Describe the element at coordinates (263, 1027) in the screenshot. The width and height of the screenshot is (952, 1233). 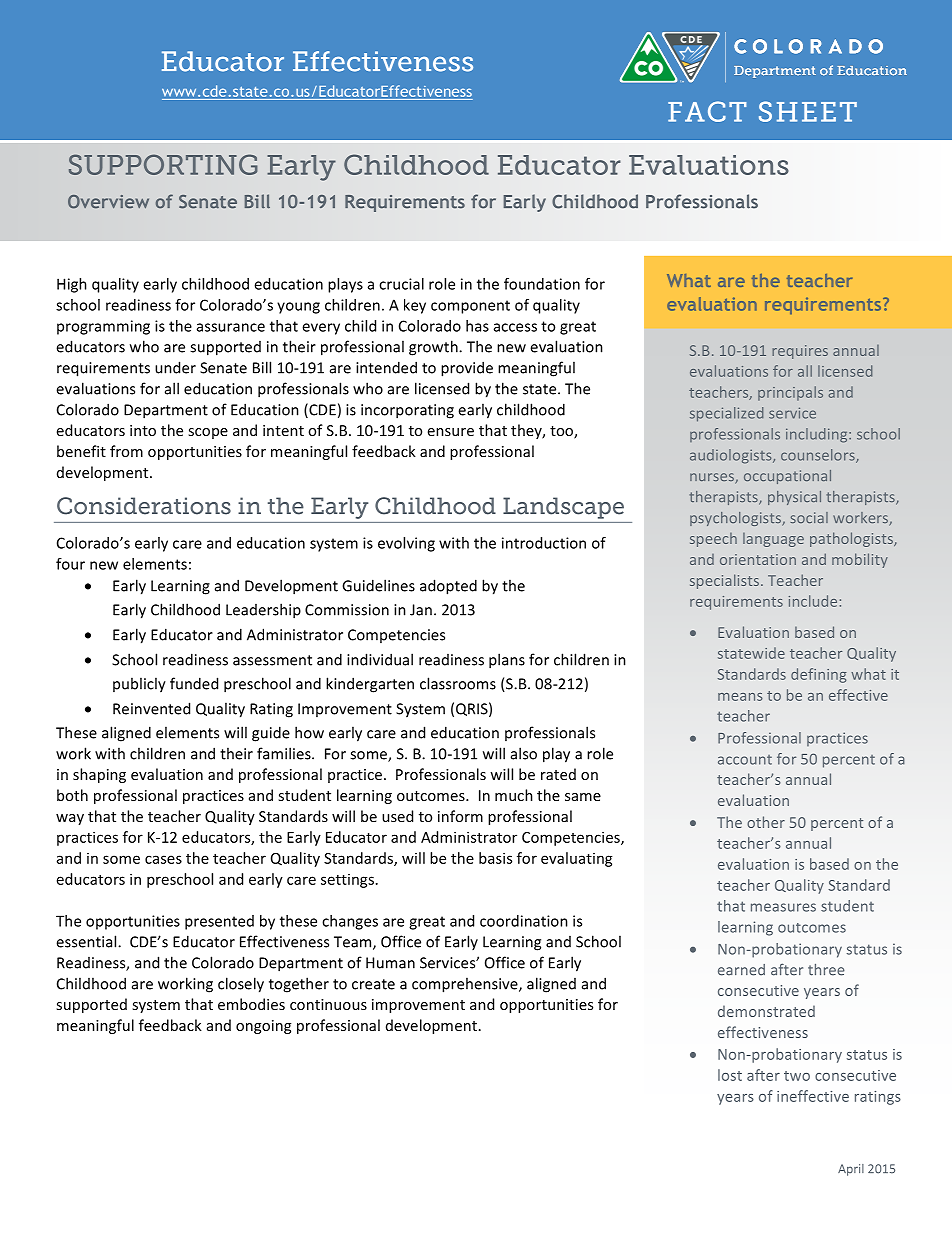
I see `ongoing` at that location.
